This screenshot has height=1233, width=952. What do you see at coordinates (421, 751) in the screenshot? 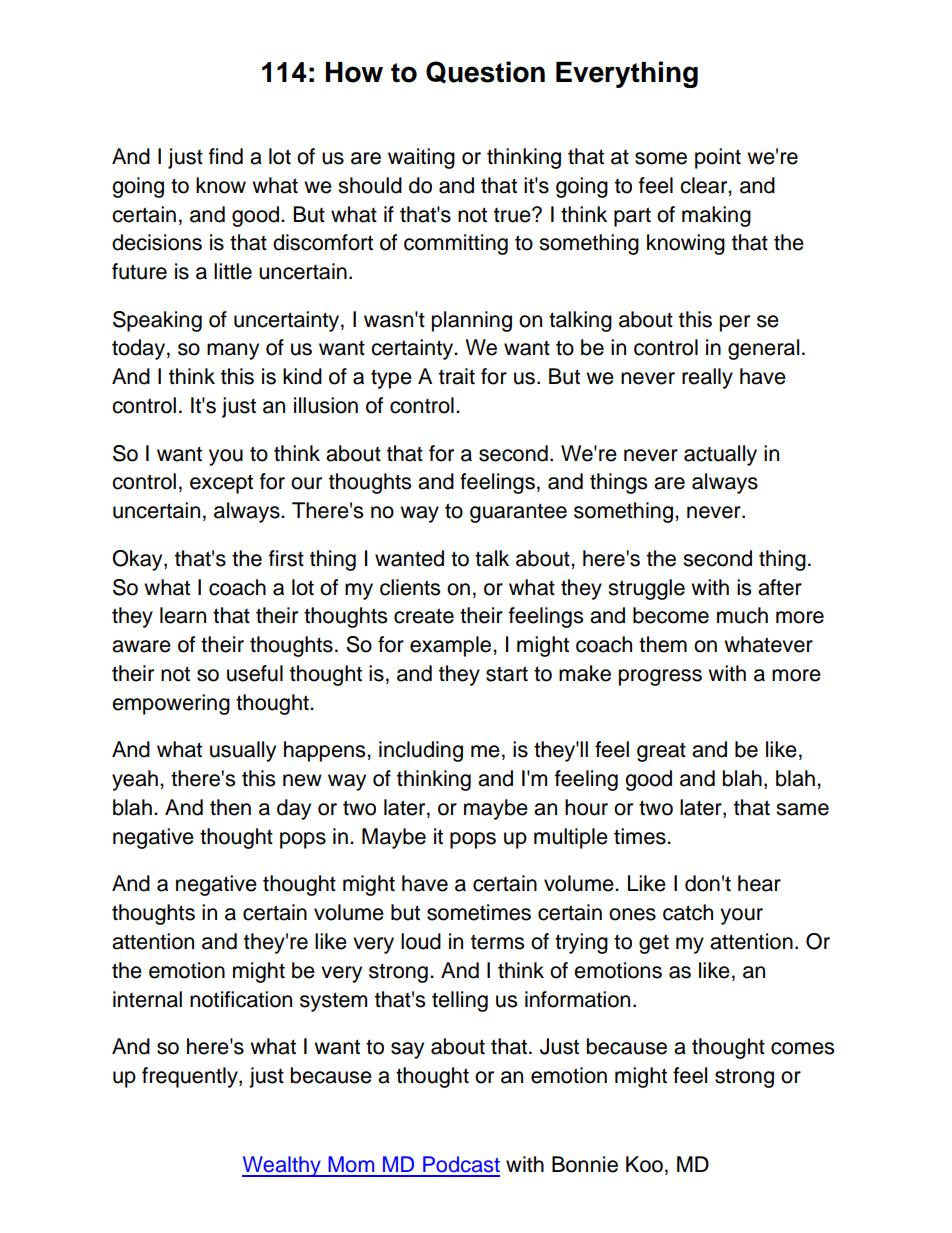
I see `including` at bounding box center [421, 751].
